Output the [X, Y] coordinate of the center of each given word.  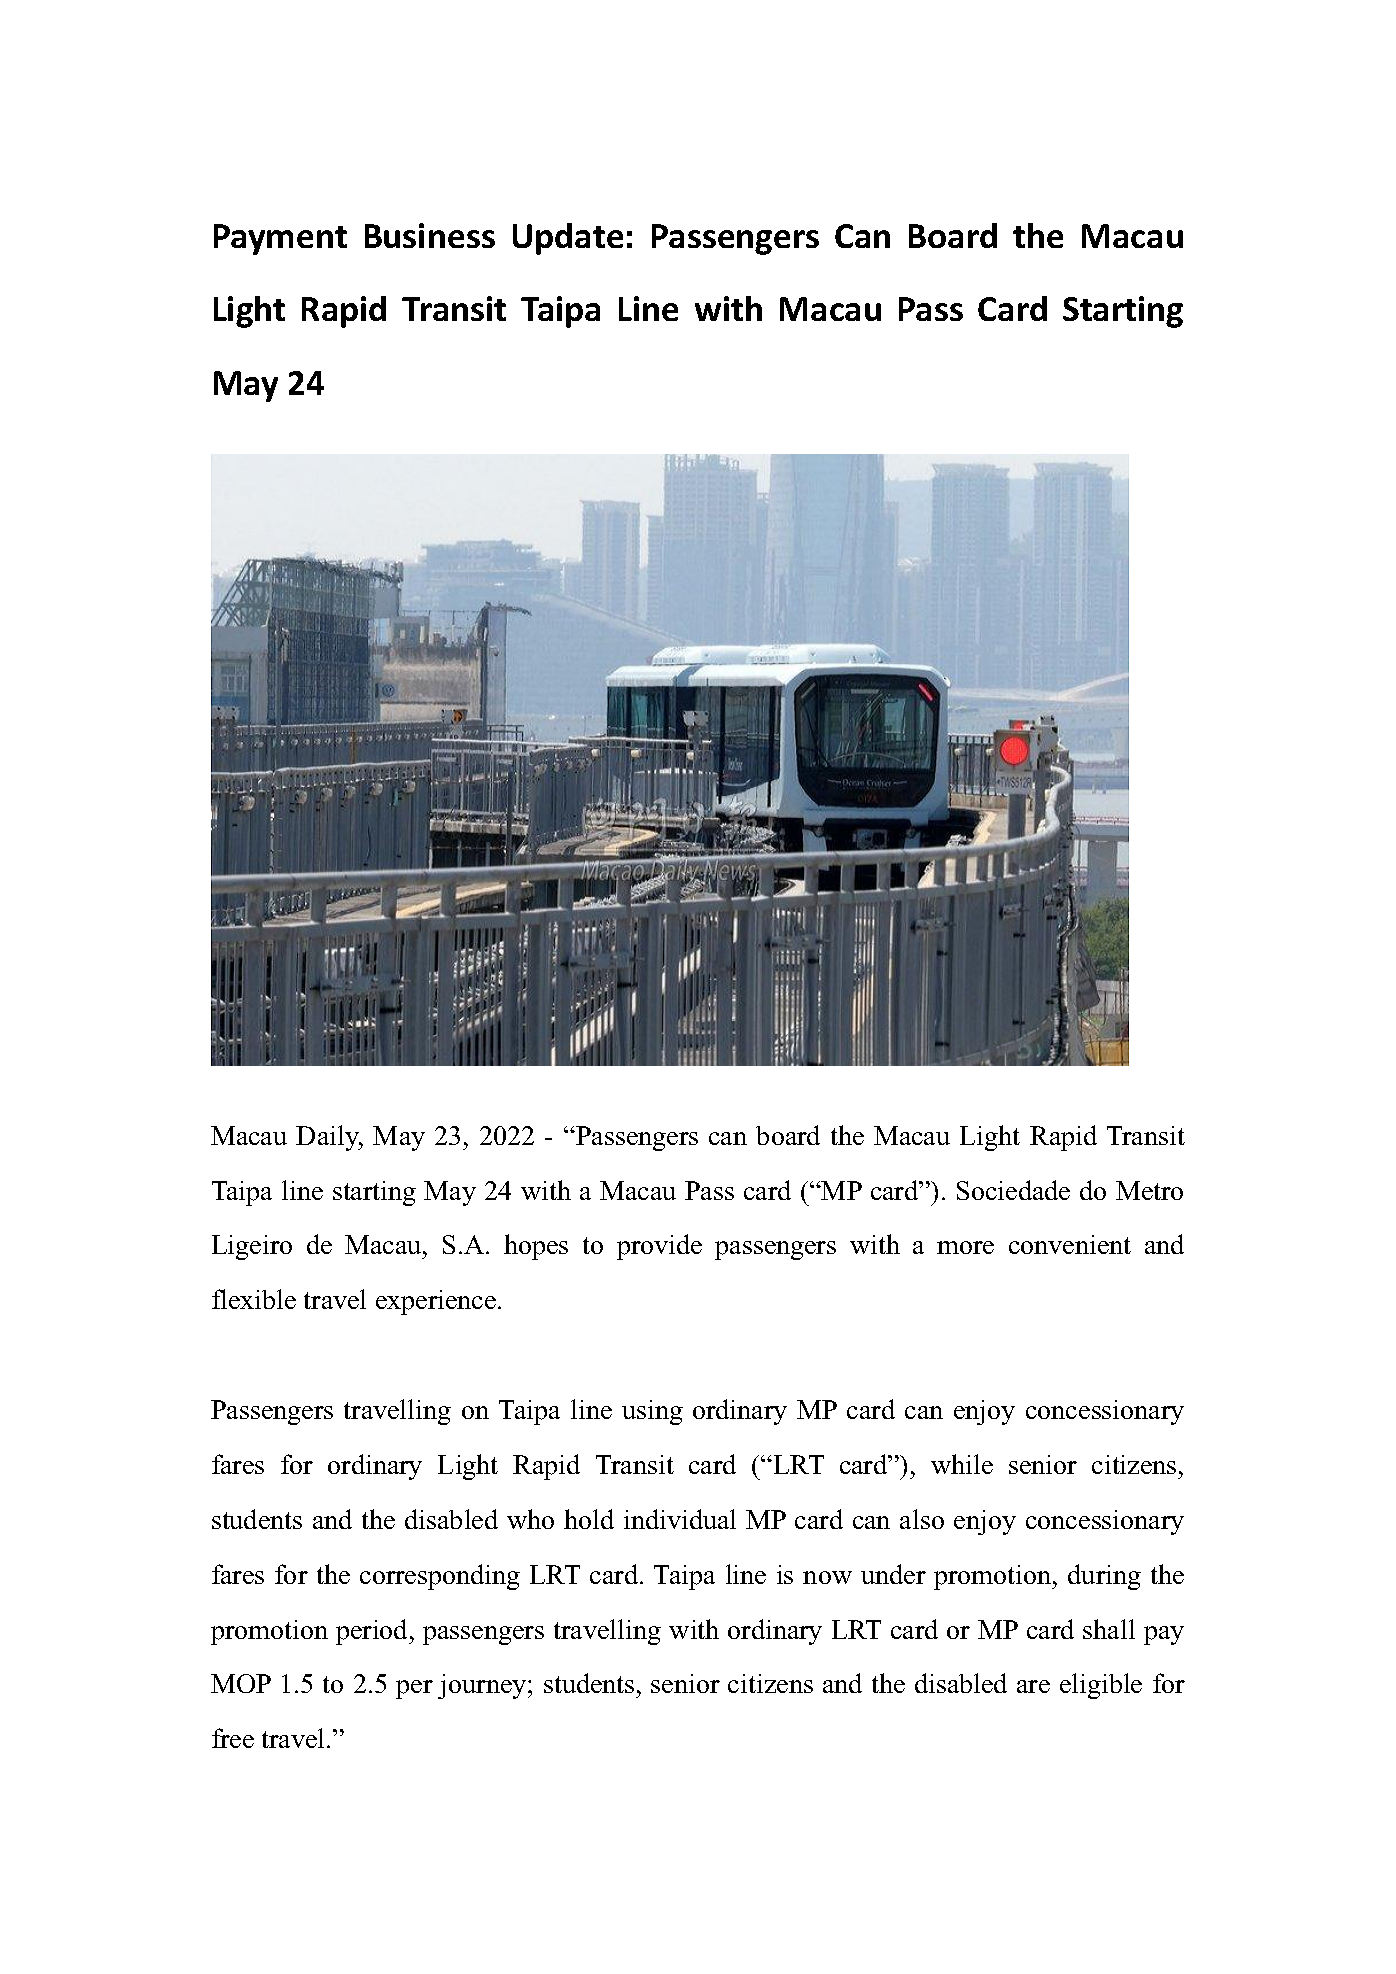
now [827, 1577]
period [373, 1632]
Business [430, 235]
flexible [254, 1299]
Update [568, 239]
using [652, 1412]
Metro [1149, 1190]
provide [659, 1247]
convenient [1070, 1244]
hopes [536, 1247]
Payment [280, 239]
